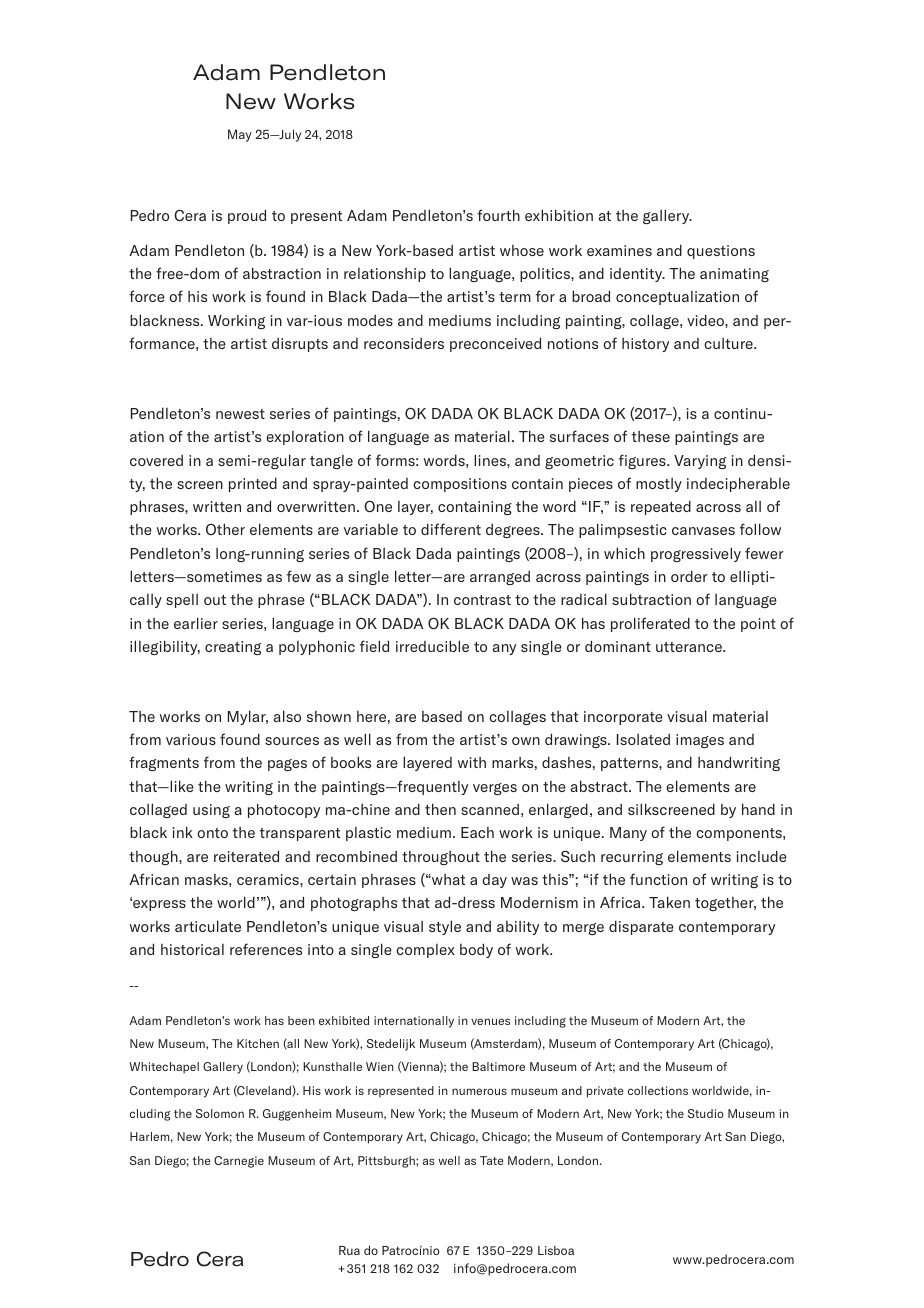  Describe the element at coordinates (641, 927) in the document. I see `disparate` at that location.
